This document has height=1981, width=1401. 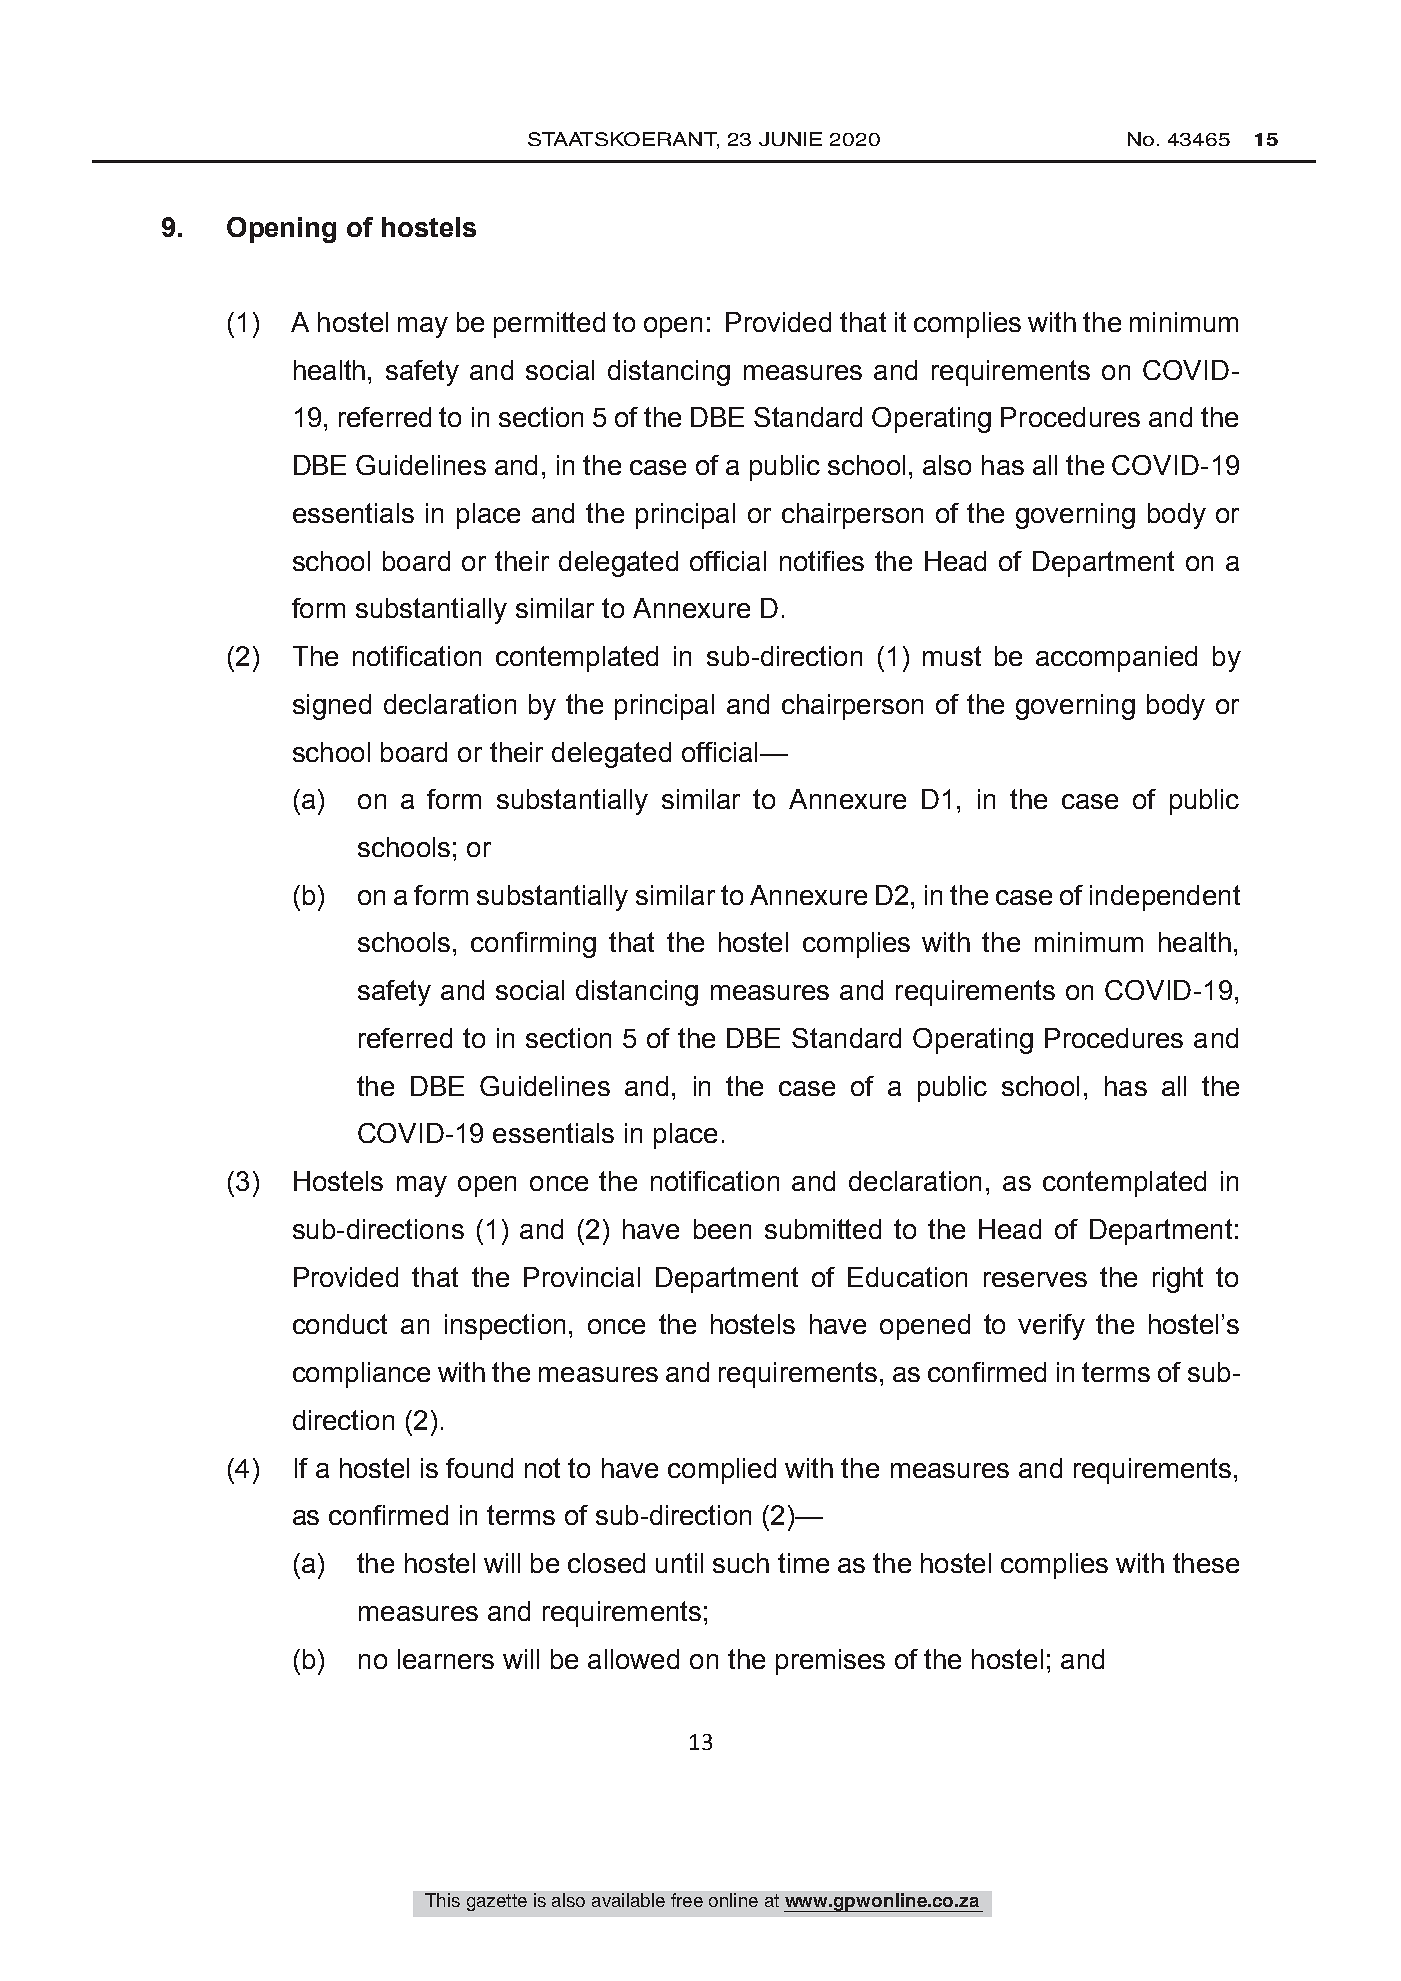 What do you see at coordinates (822, 561) in the document?
I see `notifies` at bounding box center [822, 561].
